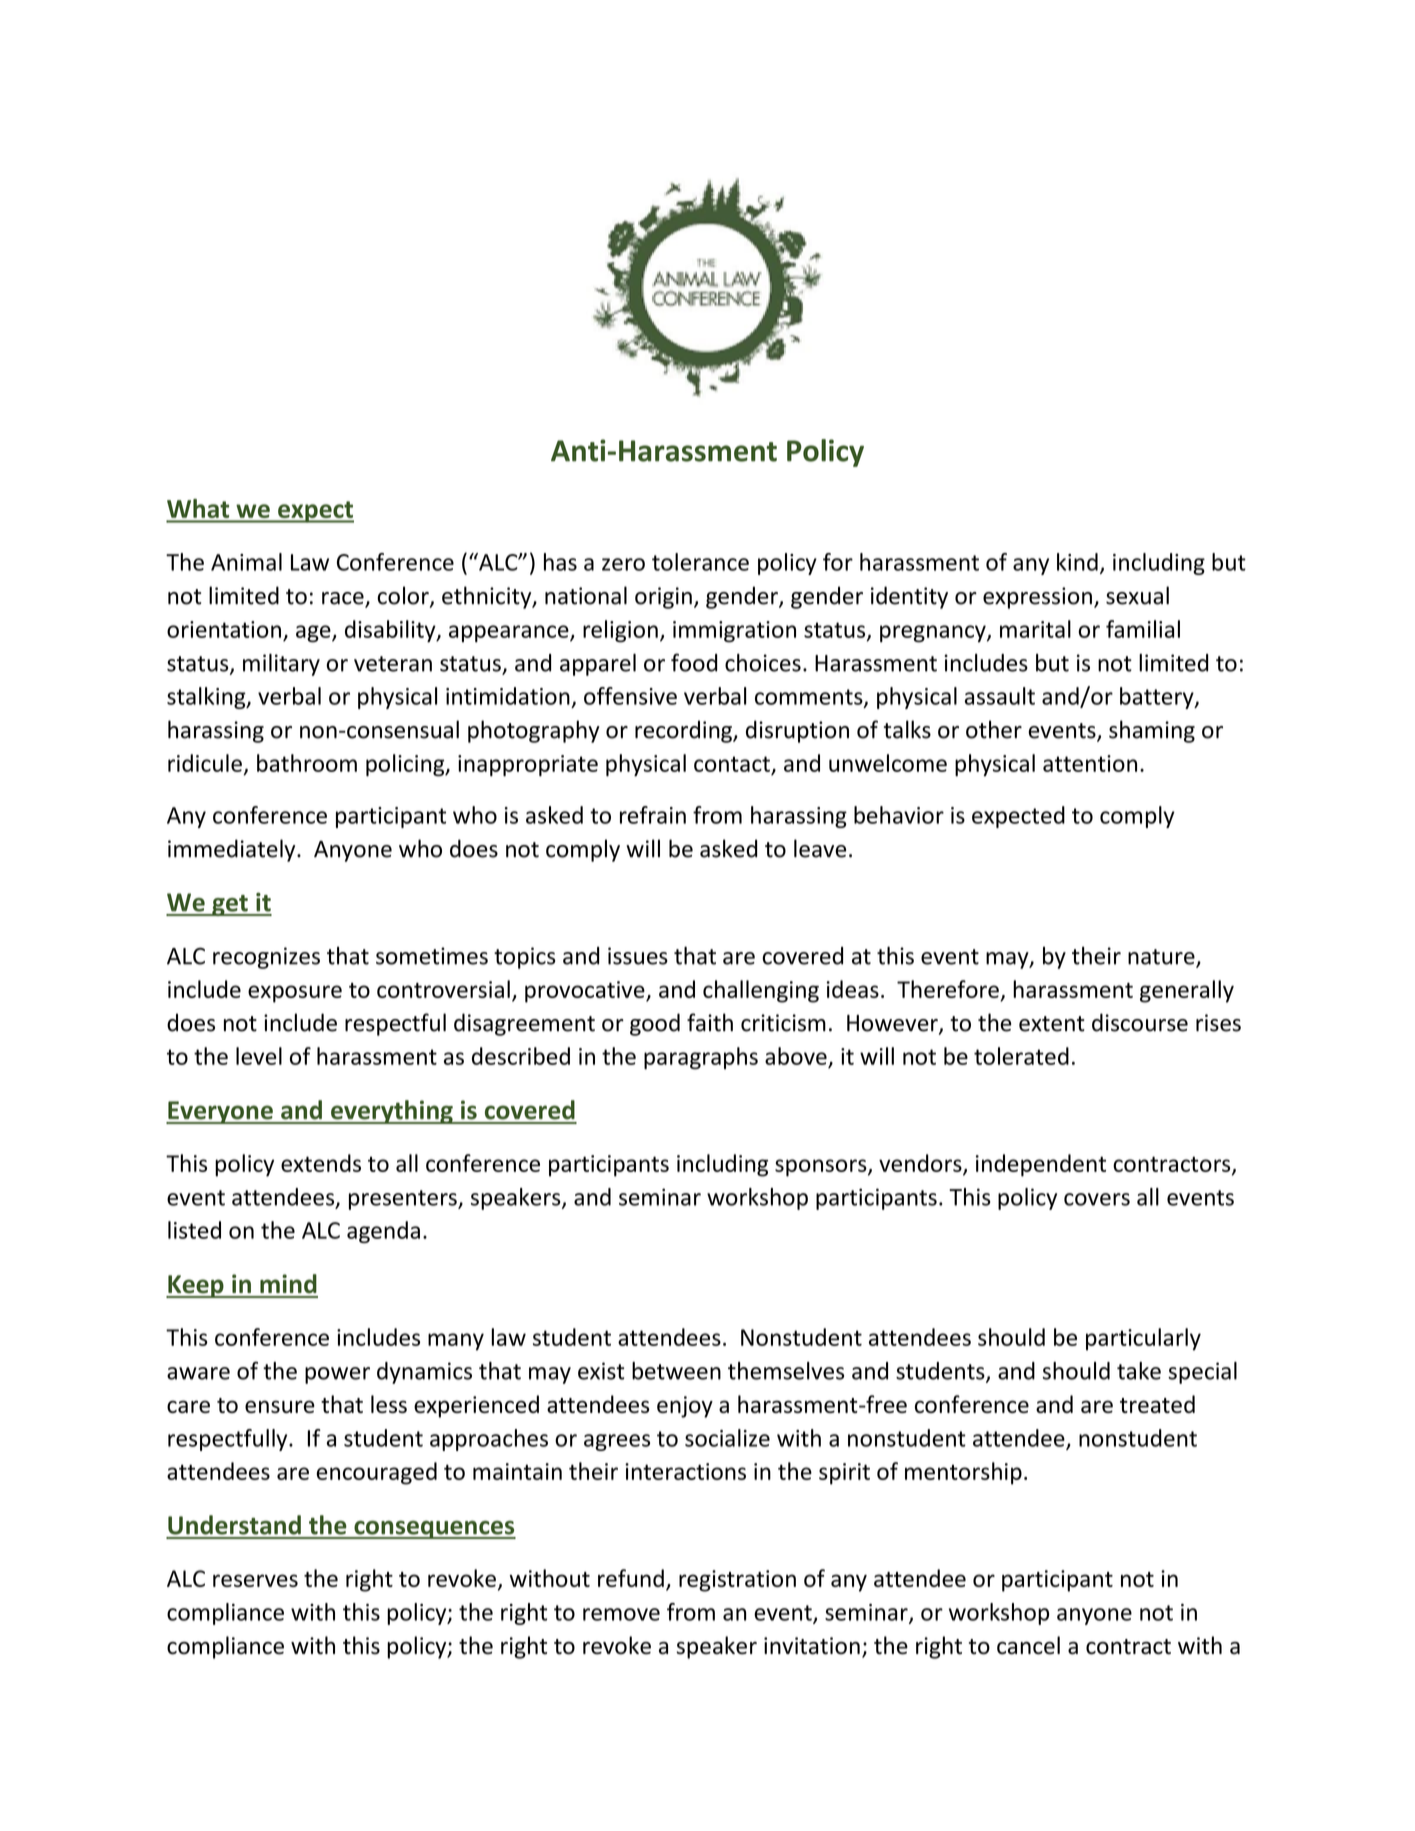 Image resolution: width=1415 pixels, height=1831 pixels. Describe the element at coordinates (1021, 1056) in the page. I see `tolerated` at that location.
